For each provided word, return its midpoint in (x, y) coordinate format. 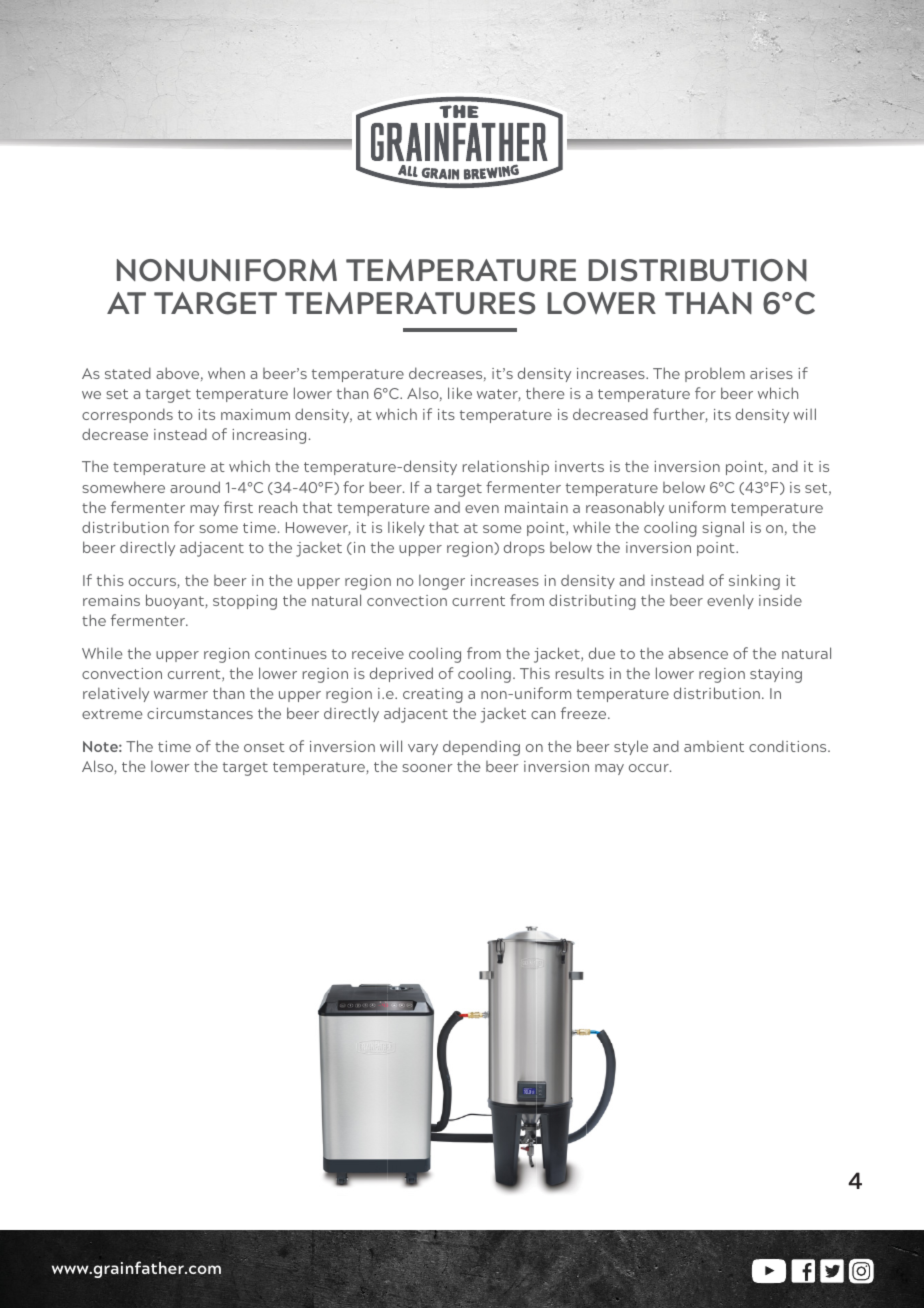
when (226, 373)
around (195, 487)
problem (715, 374)
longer (442, 582)
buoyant (175, 601)
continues (291, 653)
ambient (714, 746)
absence (698, 653)
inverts (579, 466)
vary (423, 749)
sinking (754, 582)
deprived (401, 674)
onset (264, 747)
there (545, 393)
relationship (506, 467)
